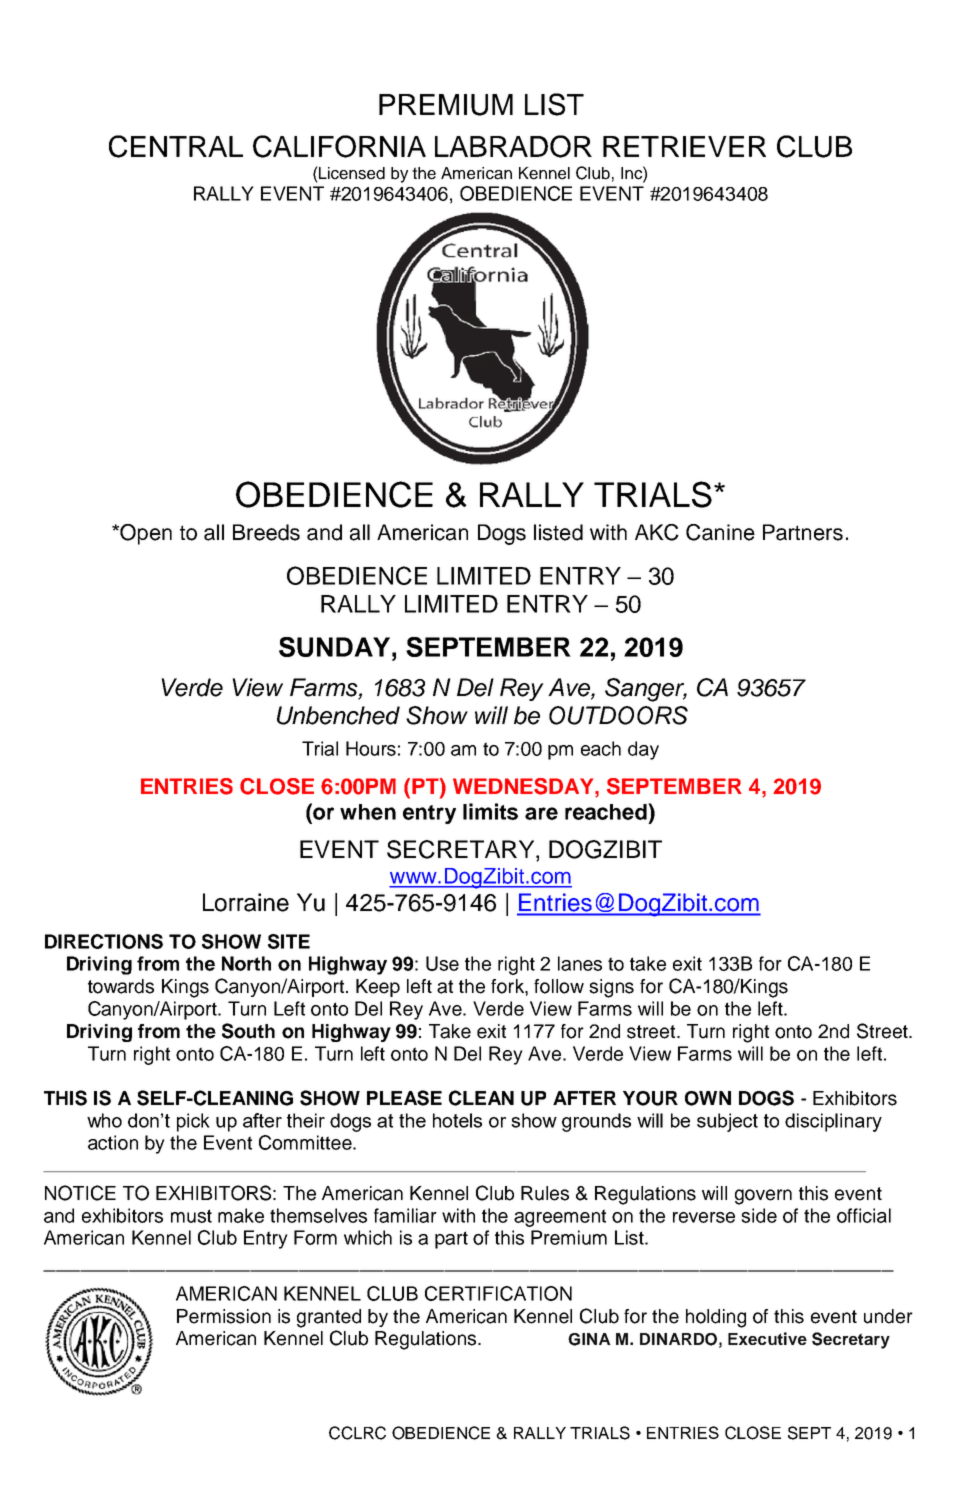 The height and width of the document is (1486, 961). What do you see at coordinates (490, 811) in the document?
I see `limits` at bounding box center [490, 811].
